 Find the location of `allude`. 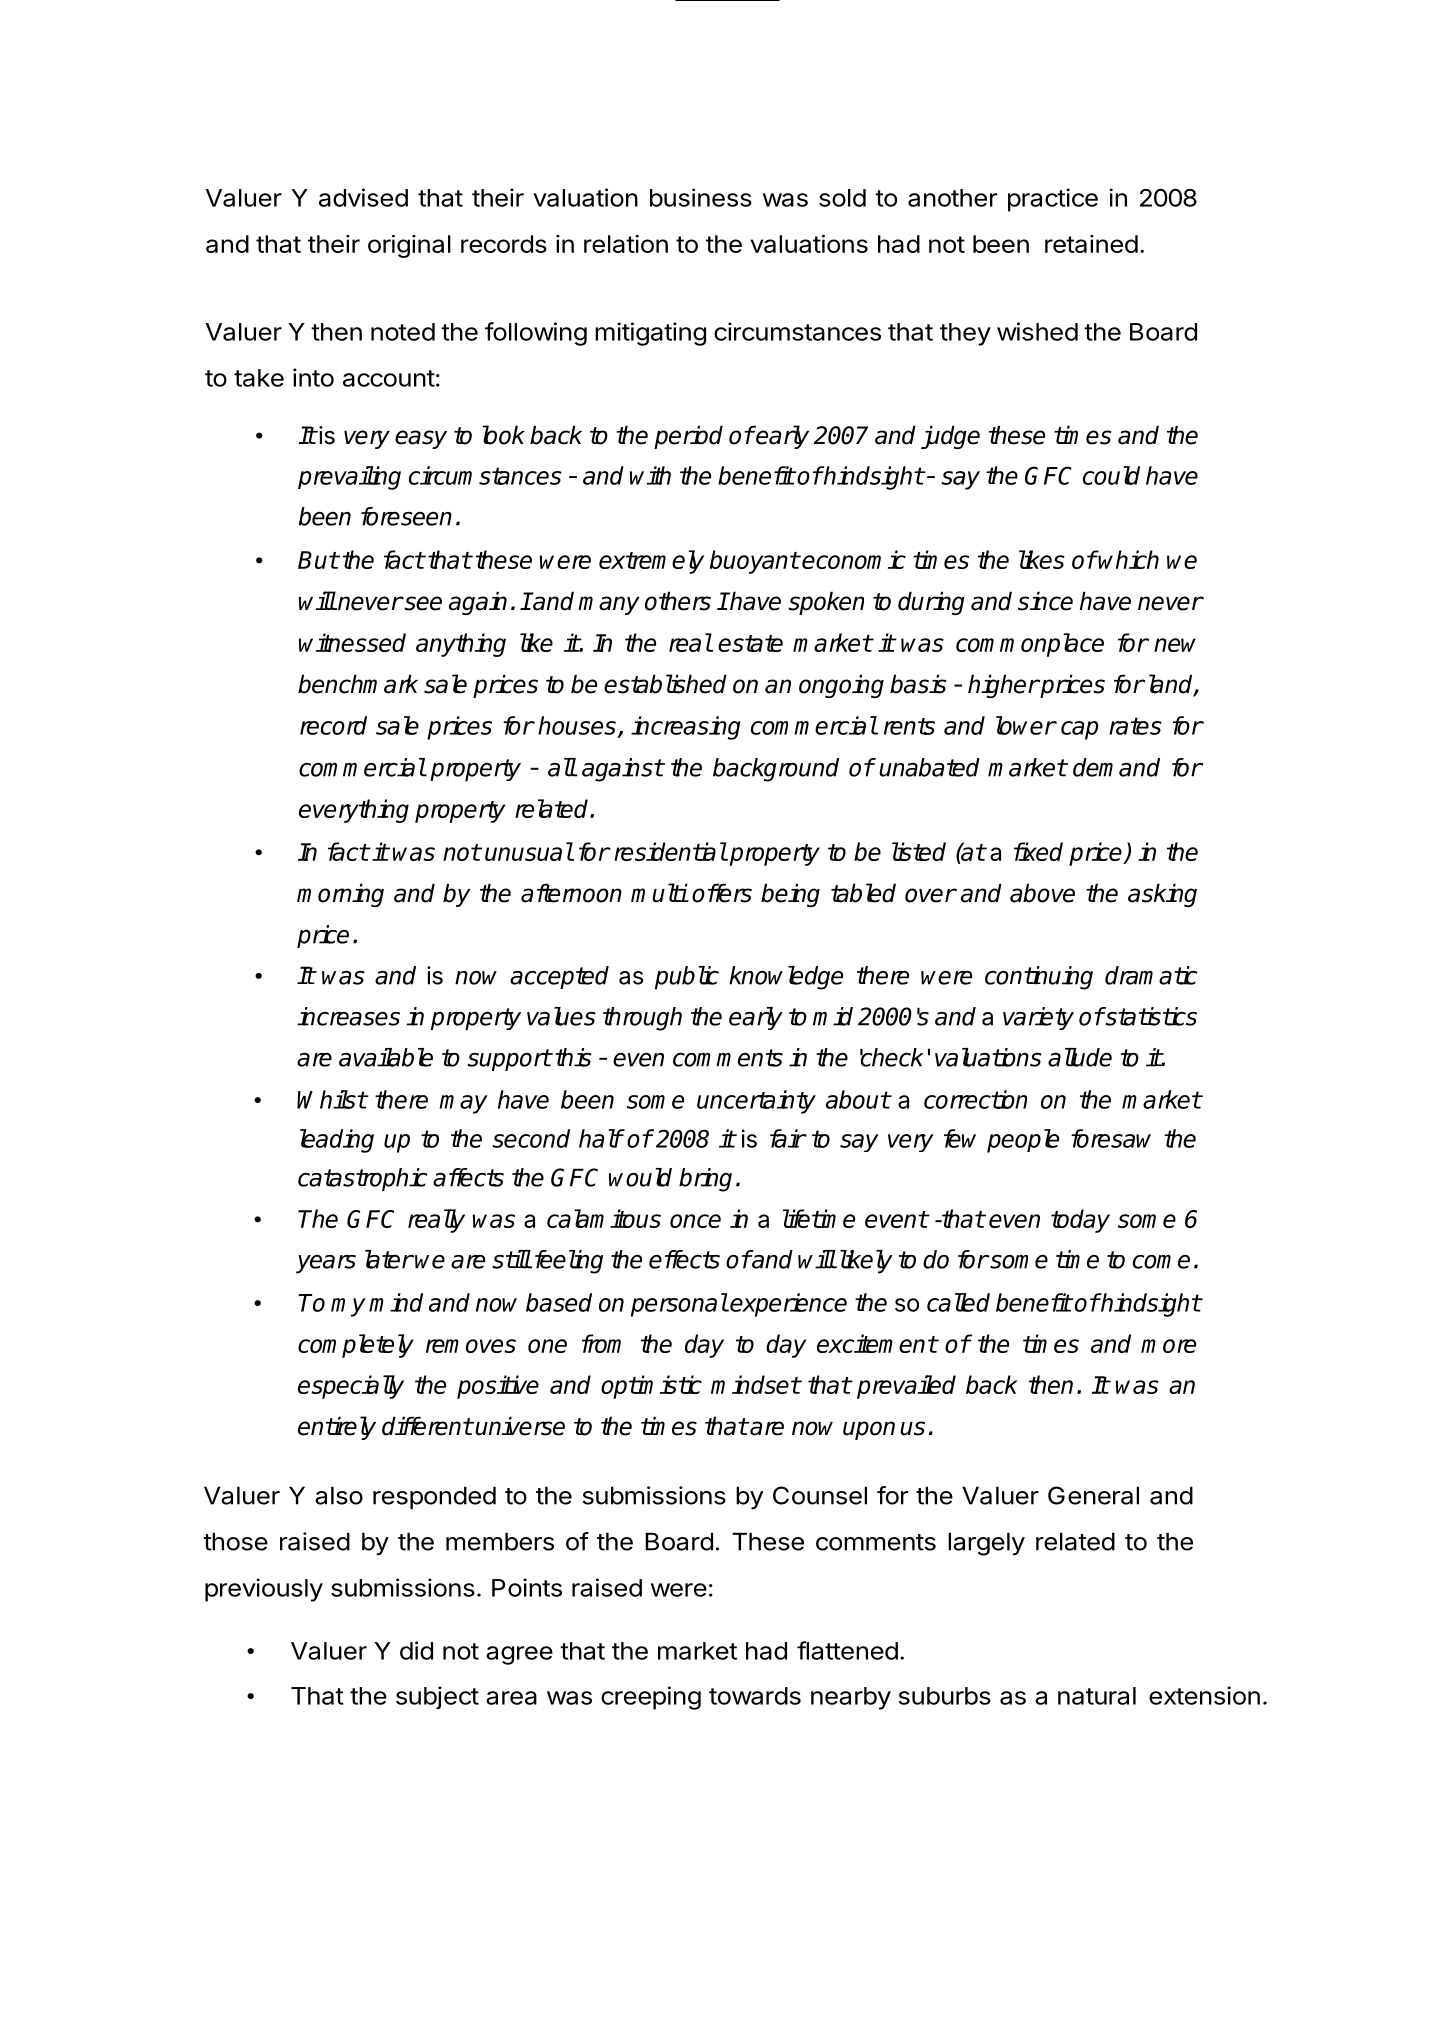

allude is located at coordinates (1080, 1057).
